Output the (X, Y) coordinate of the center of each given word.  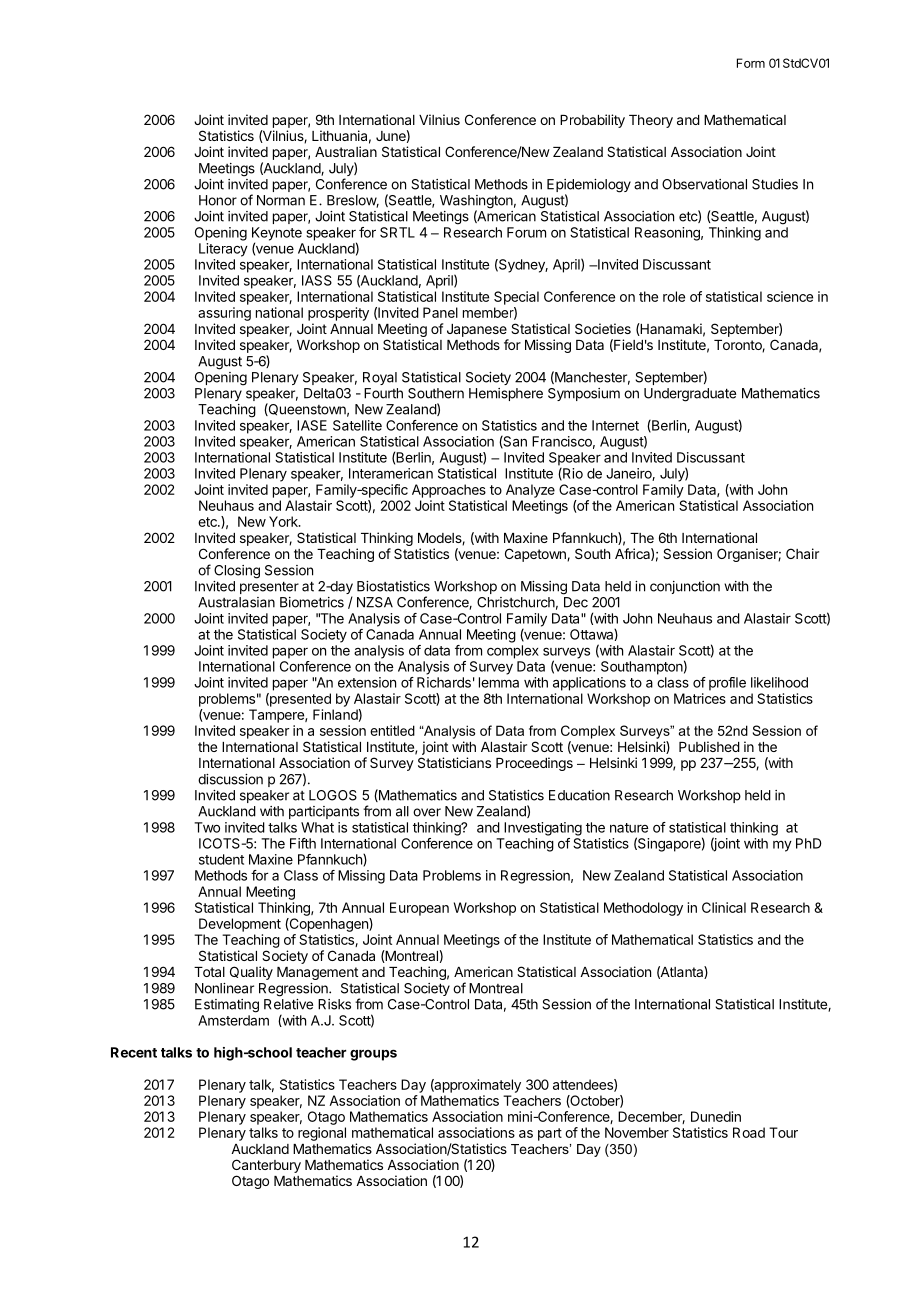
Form (751, 63)
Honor (218, 200)
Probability (592, 121)
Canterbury (266, 1166)
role (674, 296)
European (419, 909)
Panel (440, 312)
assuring (224, 314)
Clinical (724, 907)
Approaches (449, 491)
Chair (802, 553)
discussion (230, 779)
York (284, 521)
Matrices (700, 698)
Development (240, 925)
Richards (444, 682)
